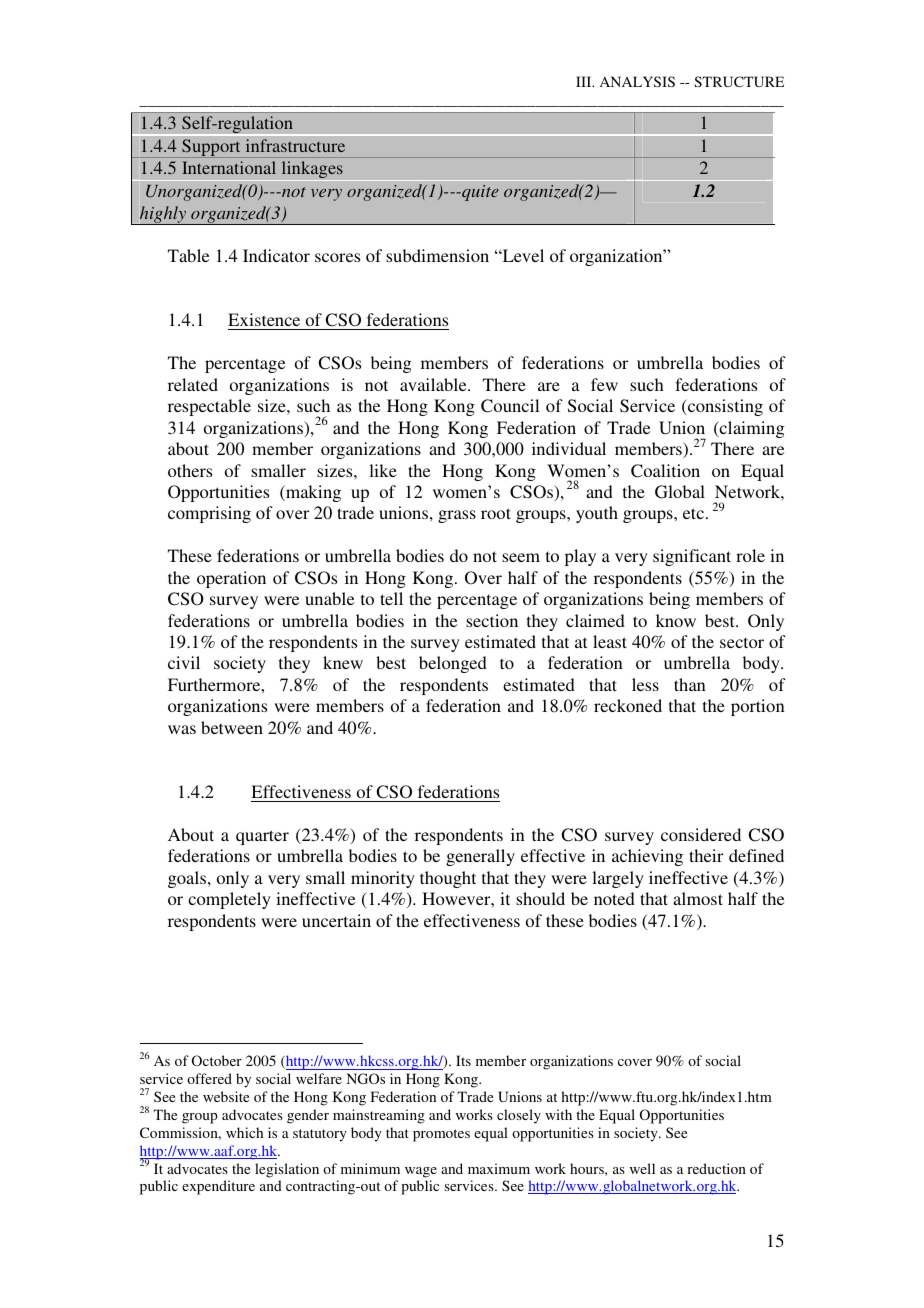  I want to click on considered, so click(701, 834).
